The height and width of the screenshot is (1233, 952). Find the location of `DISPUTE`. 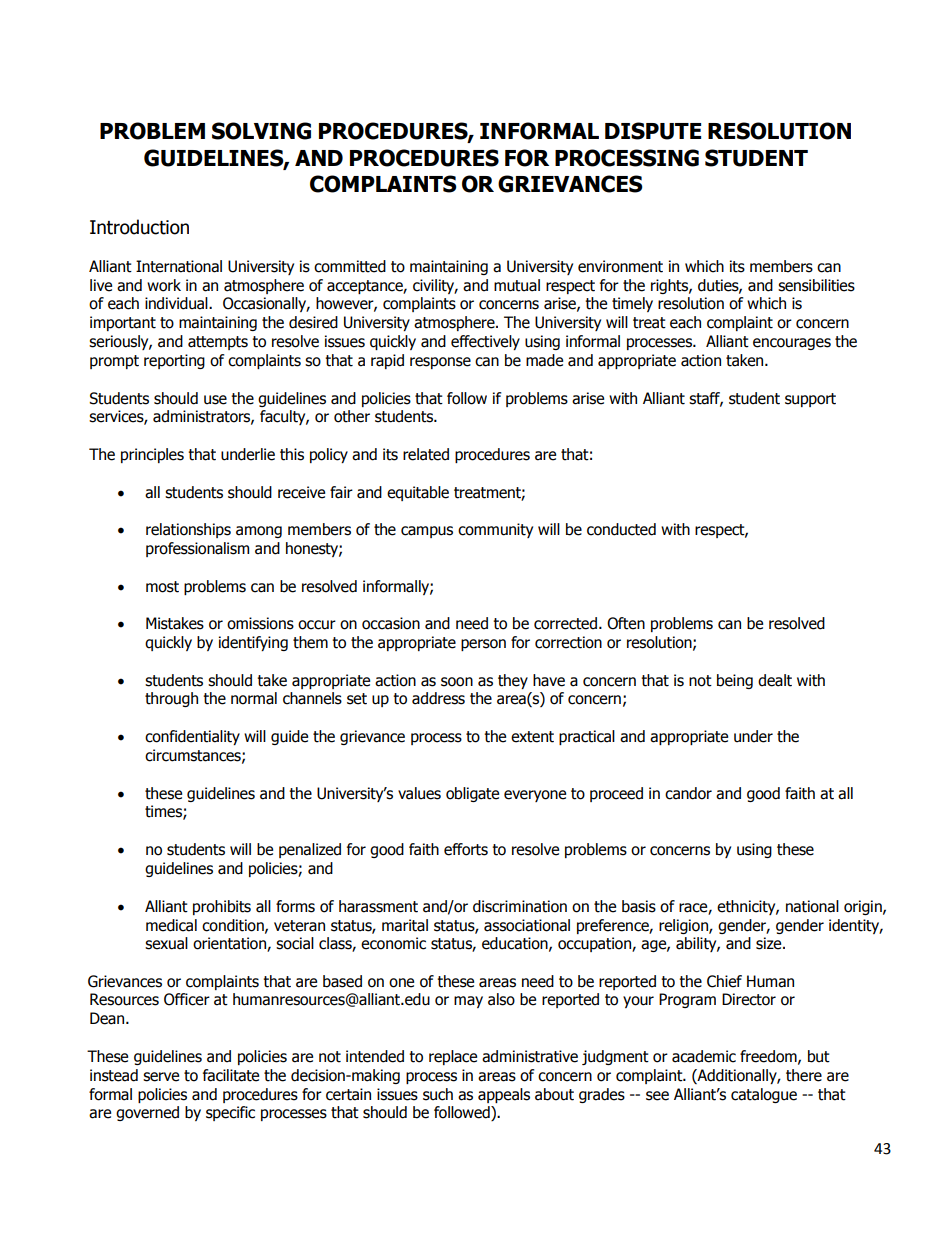

DISPUTE is located at coordinates (653, 131).
